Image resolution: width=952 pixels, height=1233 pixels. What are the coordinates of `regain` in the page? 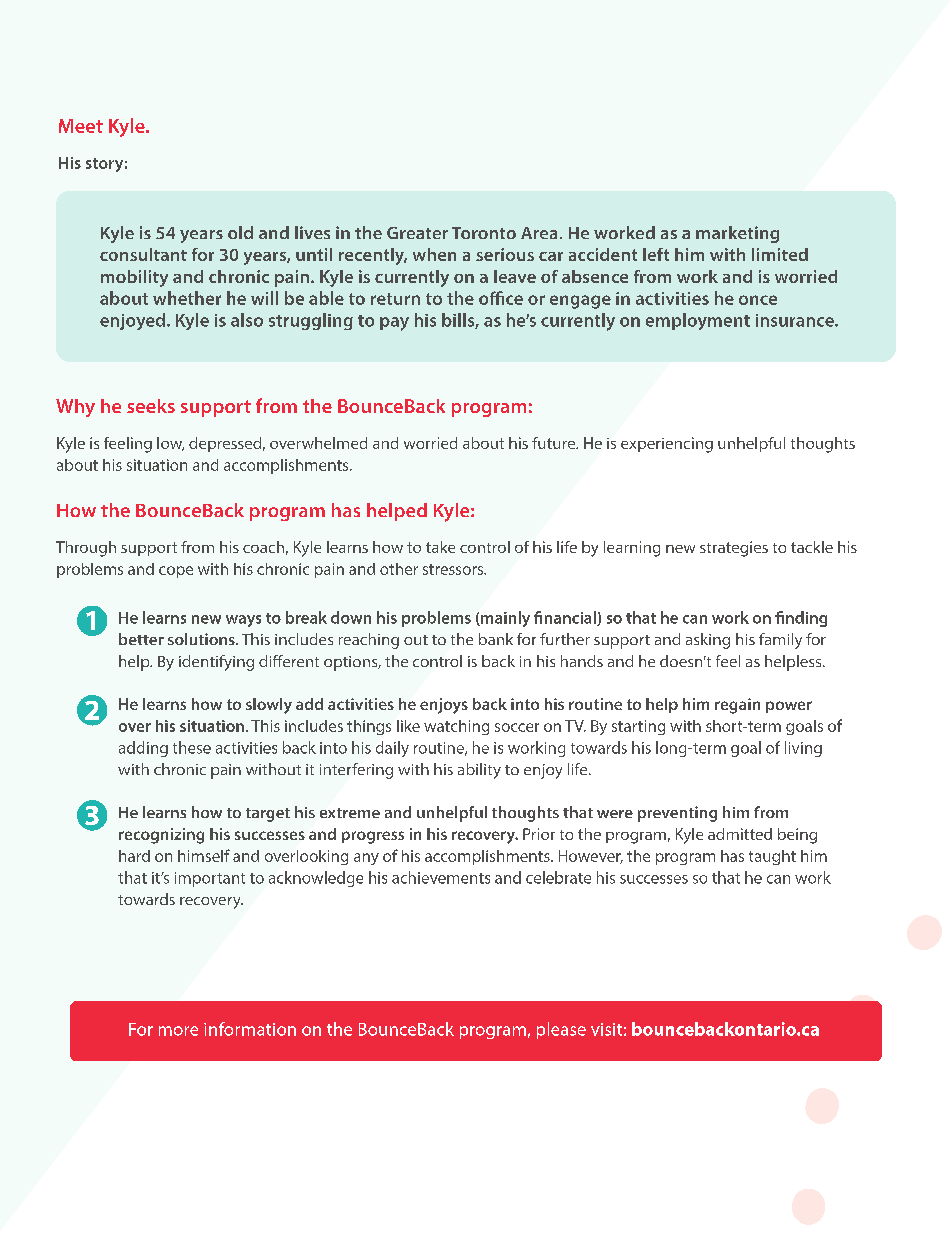 It's located at (737, 706).
